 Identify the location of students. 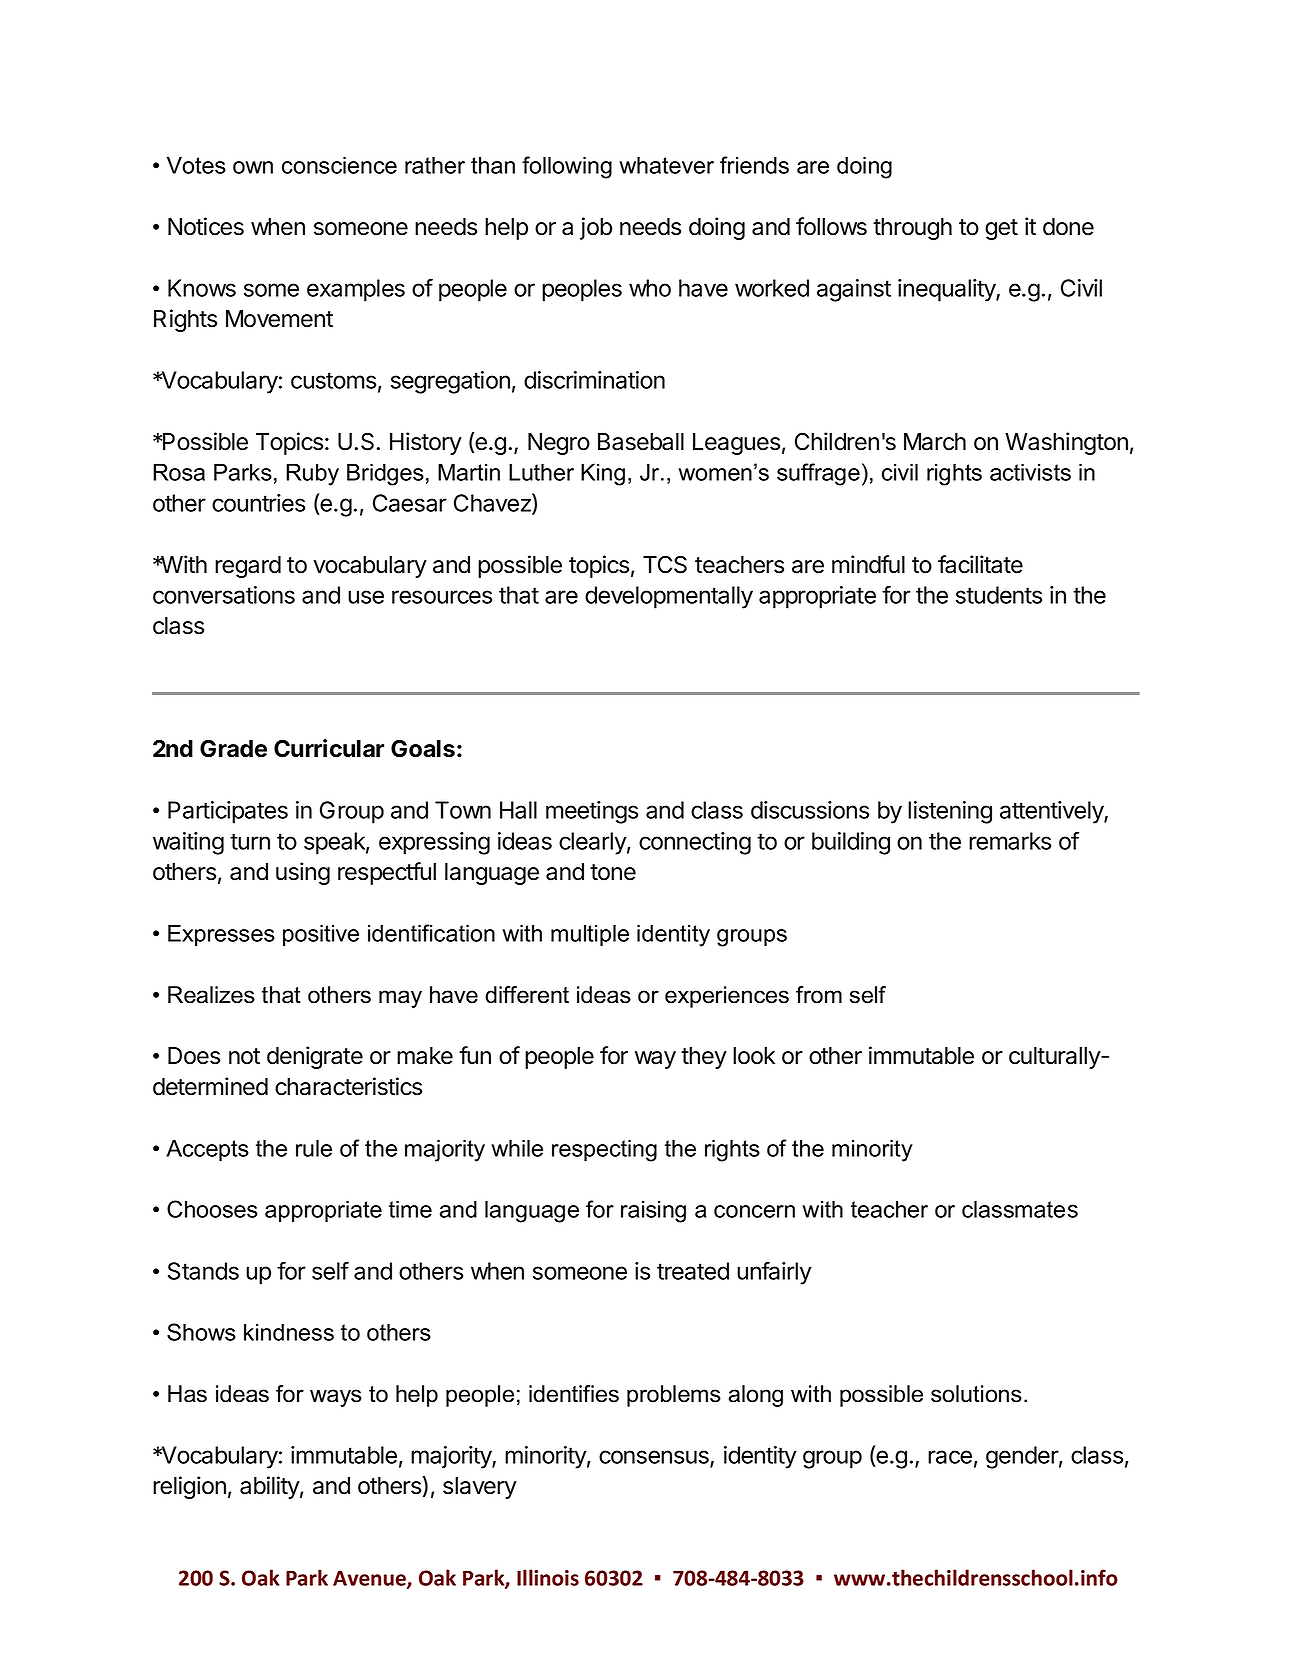
(999, 595).
